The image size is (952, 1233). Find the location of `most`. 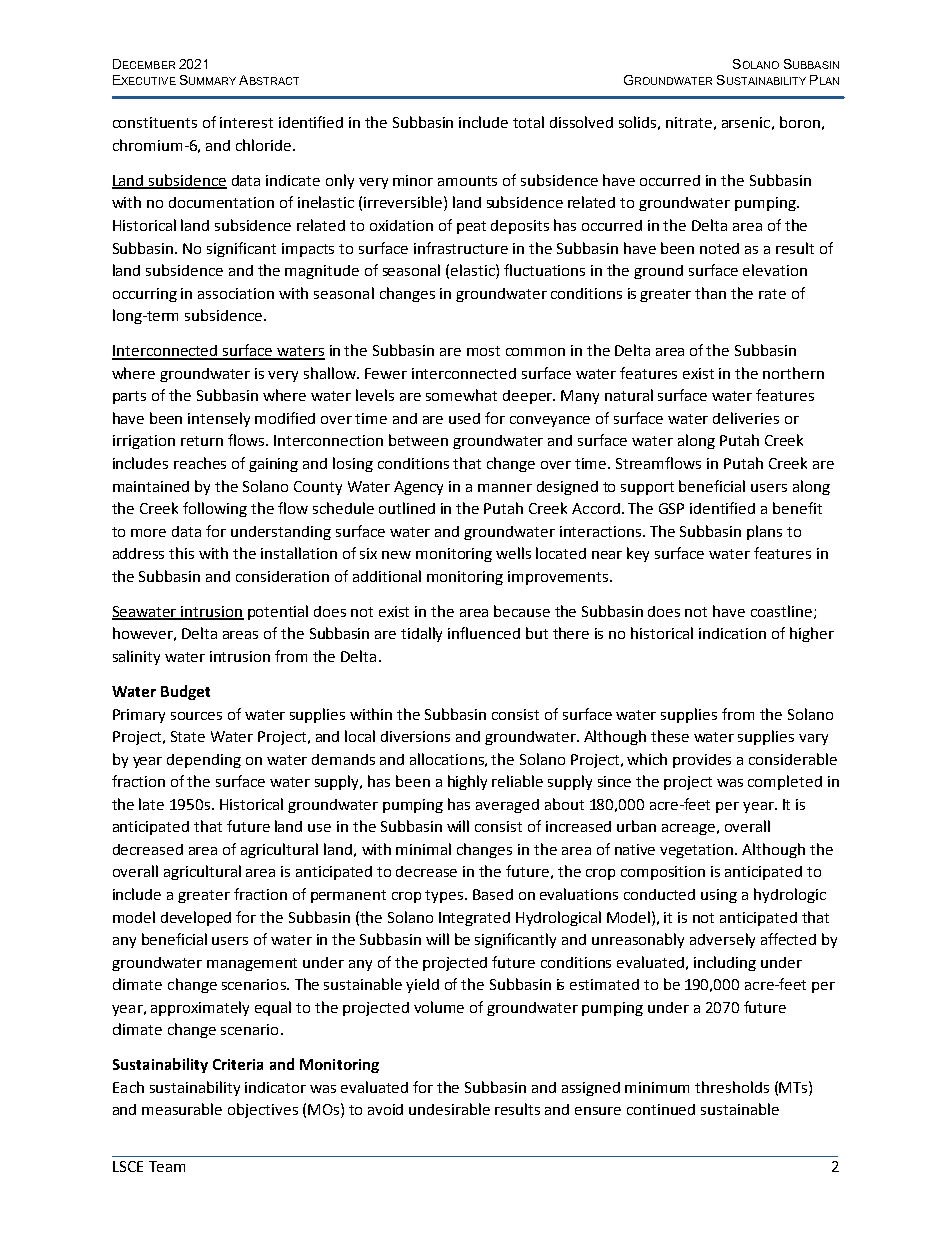

most is located at coordinates (483, 351).
